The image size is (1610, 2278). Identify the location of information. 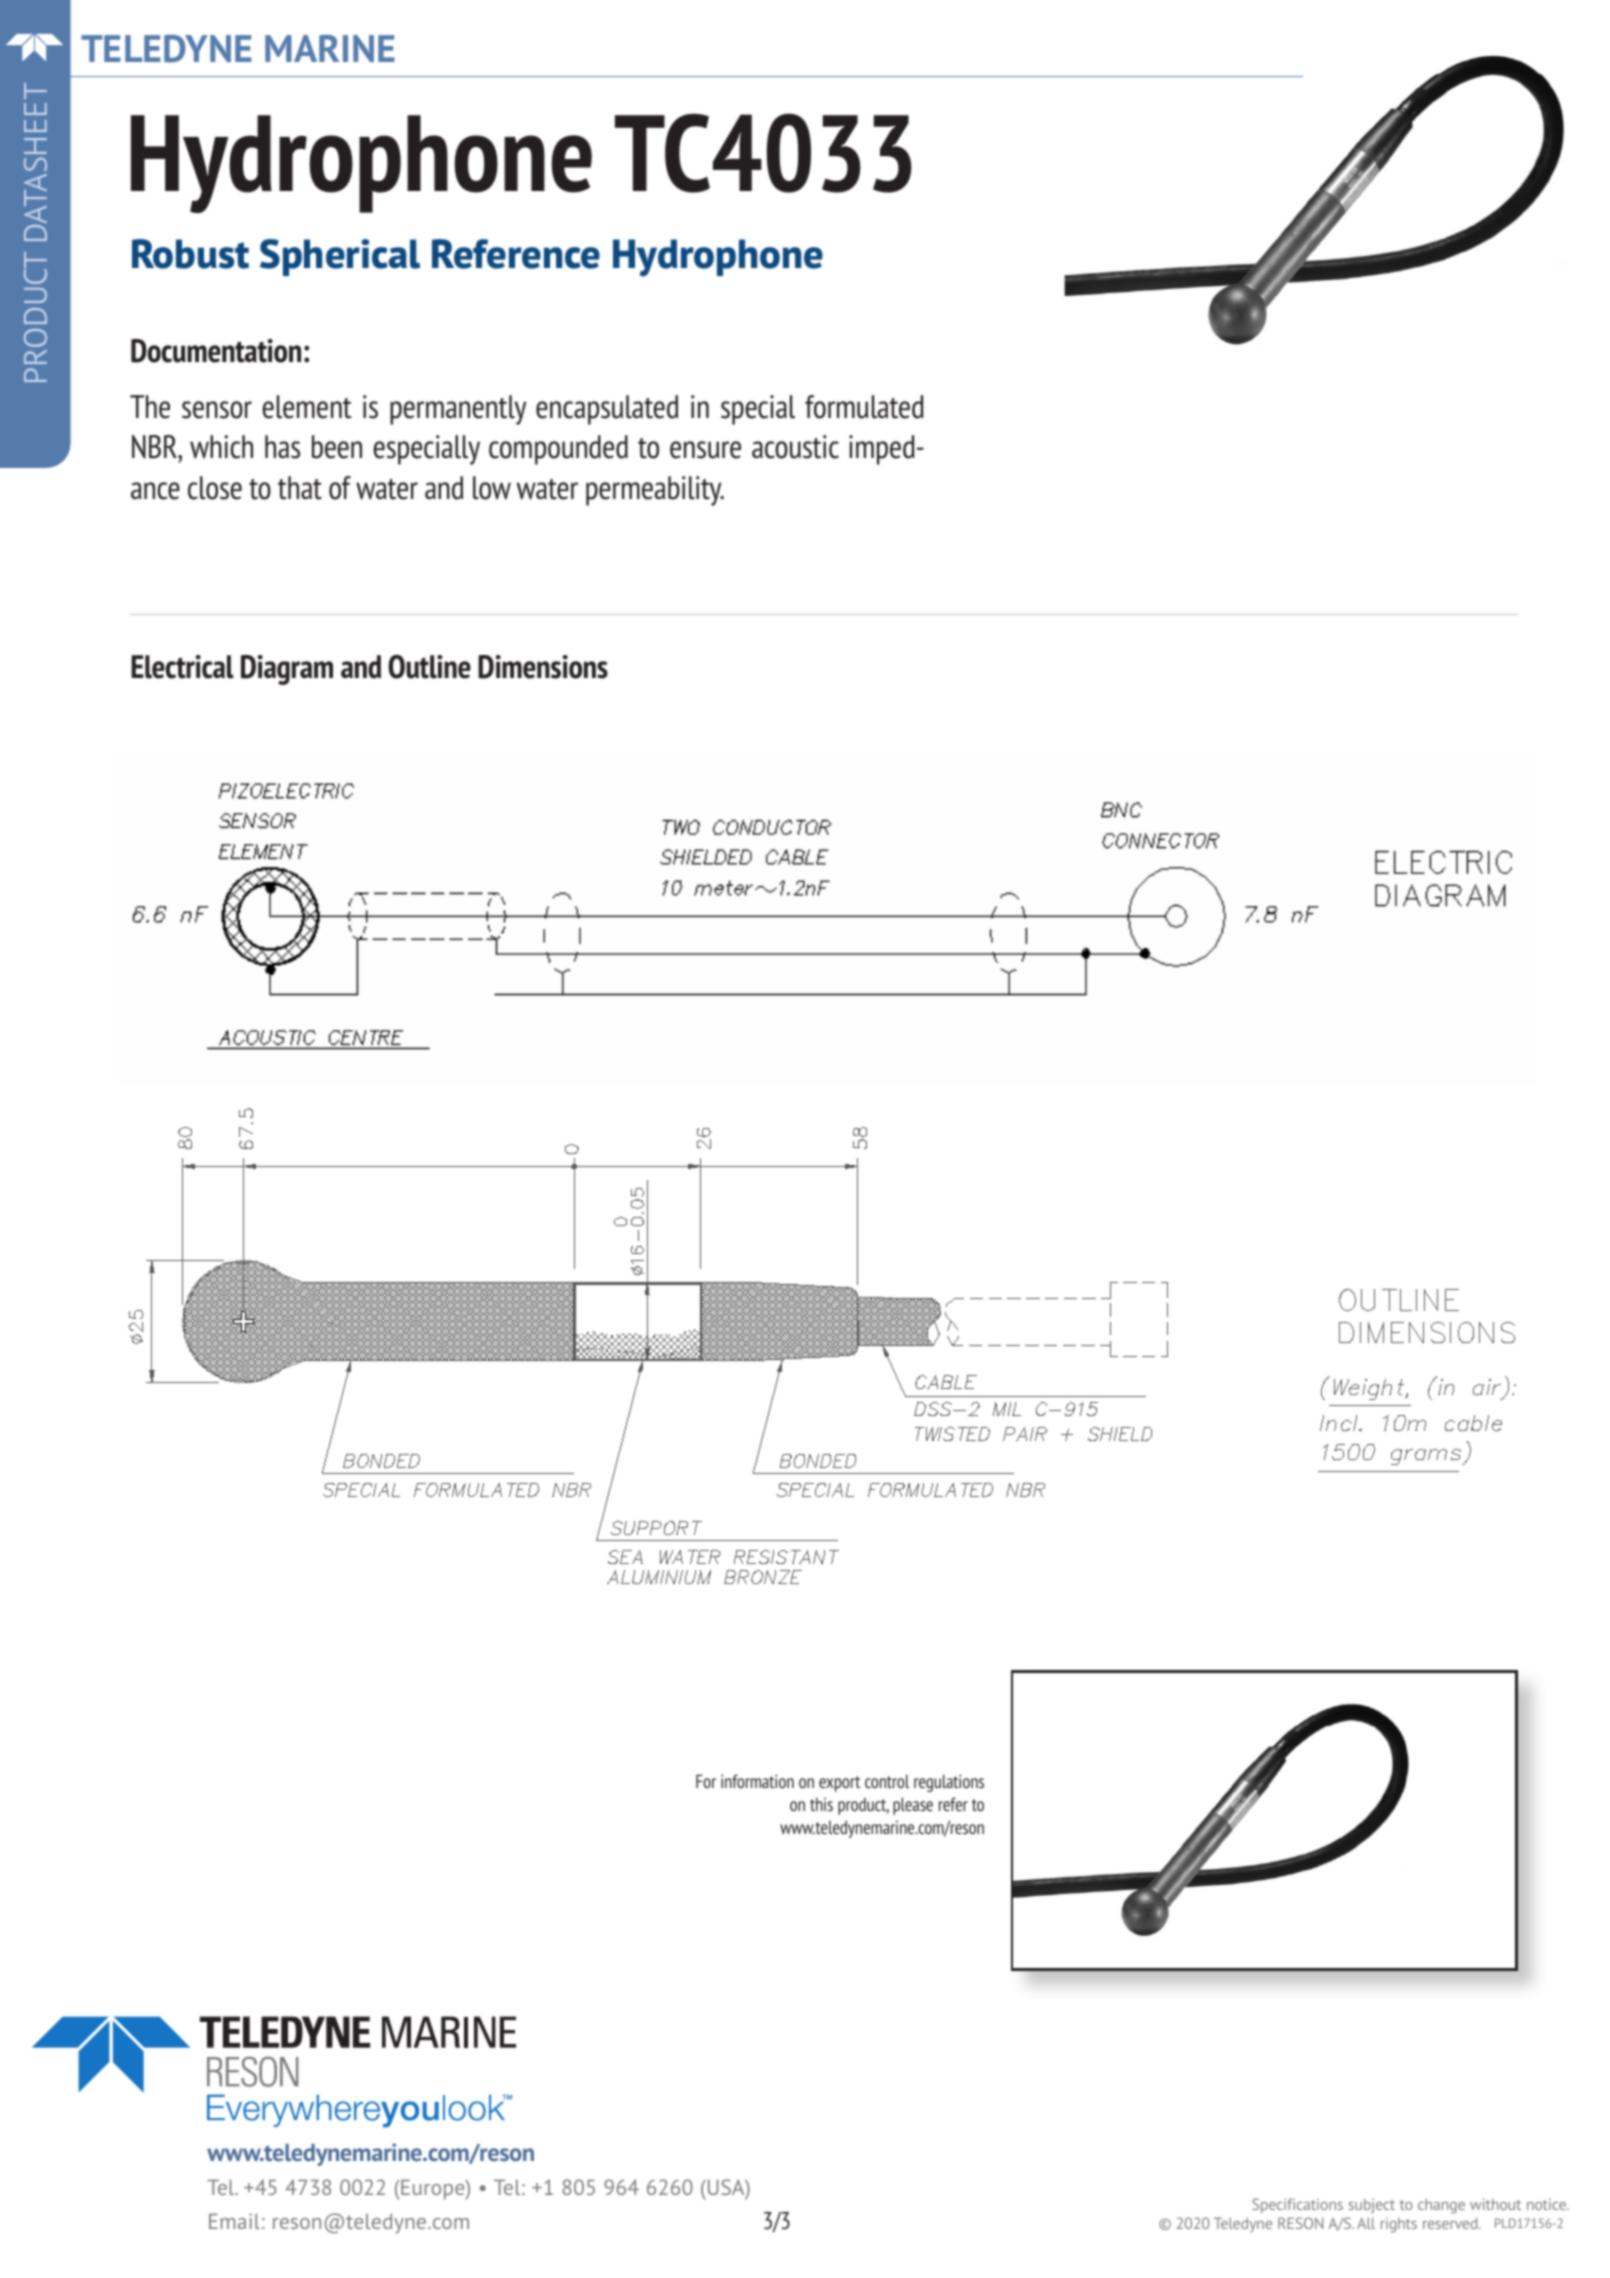
(757, 1781).
